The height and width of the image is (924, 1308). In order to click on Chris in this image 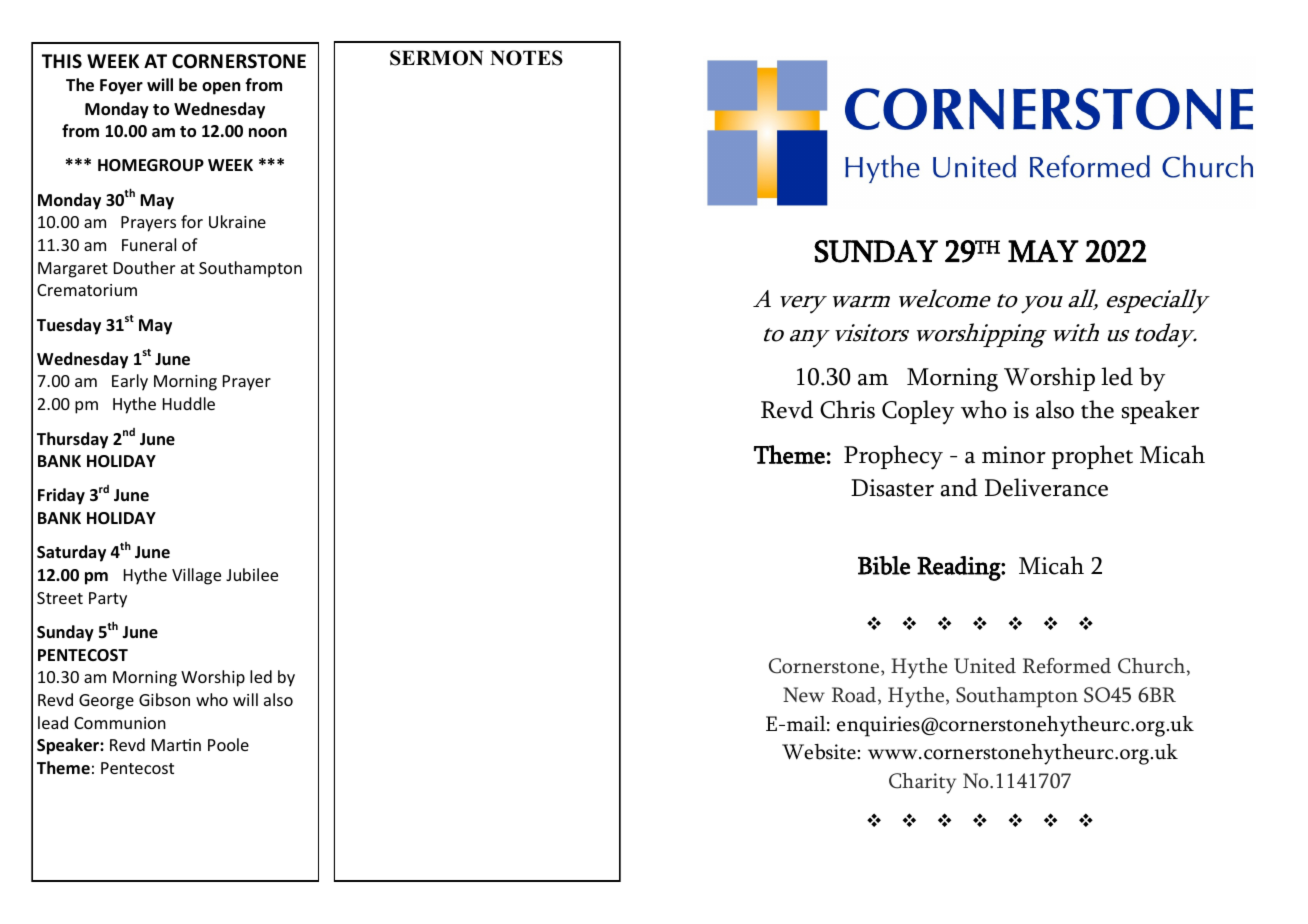, I will do `click(847, 409)`.
